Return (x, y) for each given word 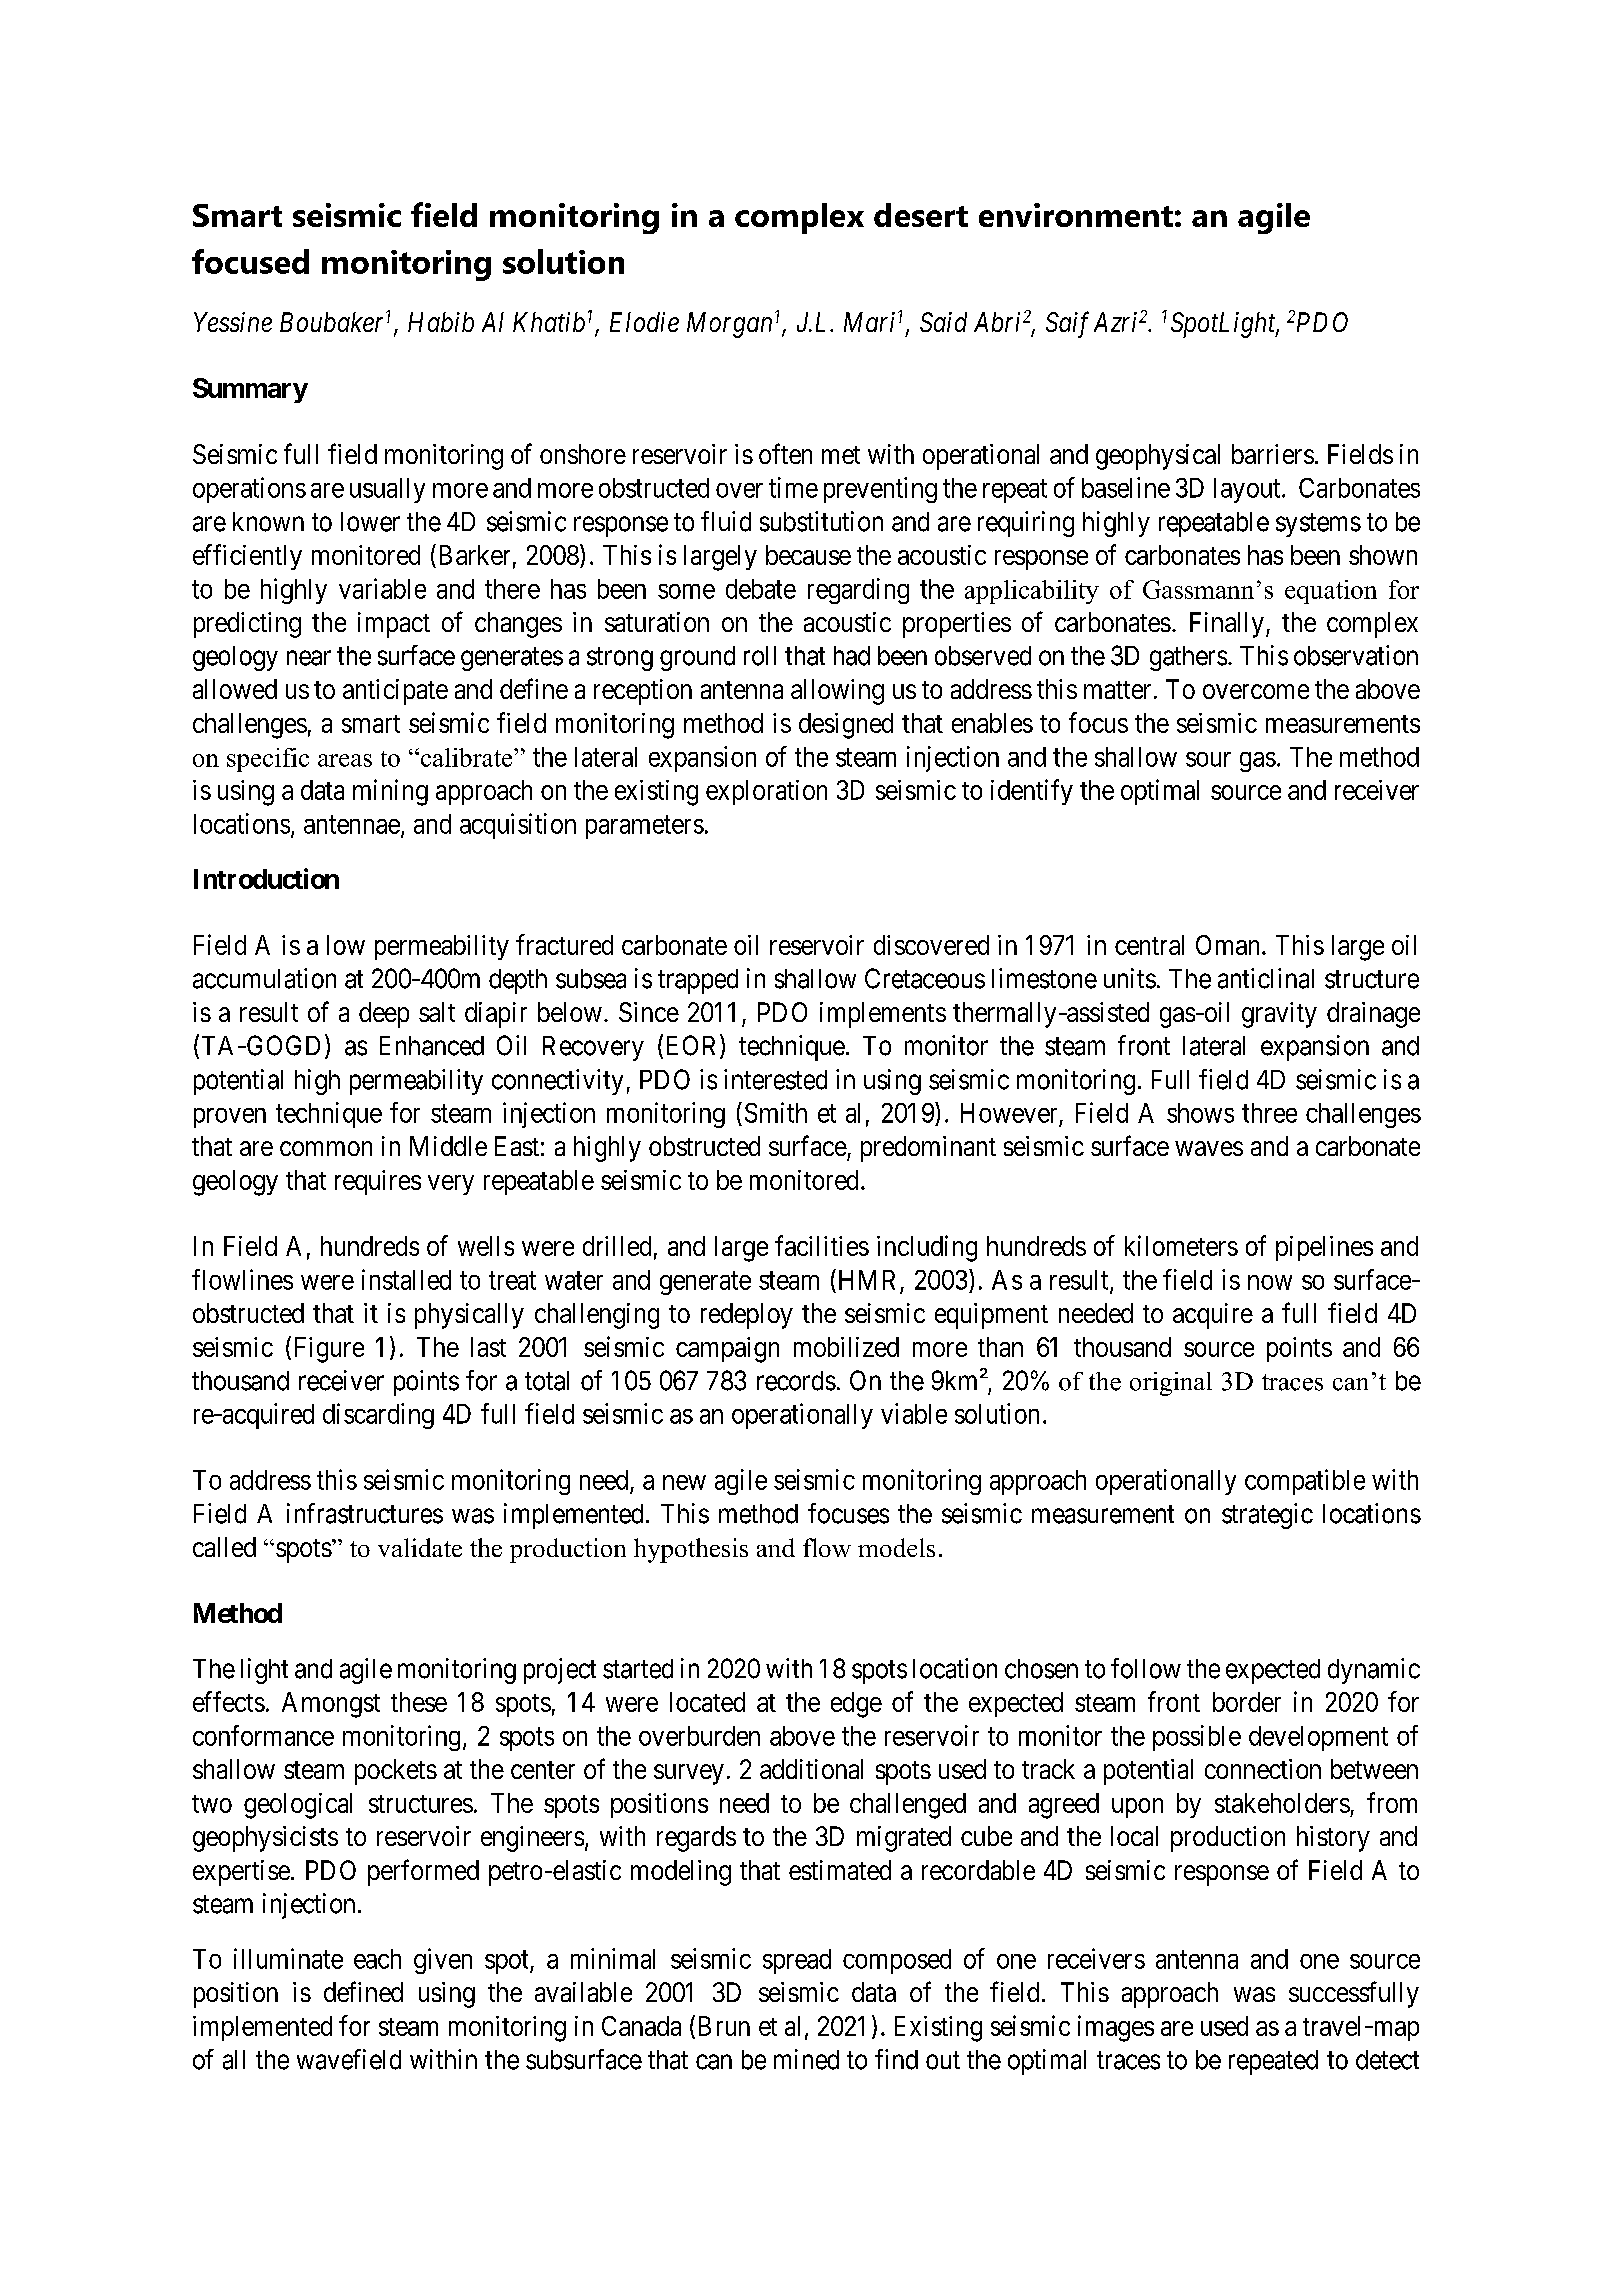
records (796, 1381)
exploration (766, 792)
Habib (441, 322)
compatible (1305, 1482)
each (377, 1959)
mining (390, 792)
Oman (1227, 945)
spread (797, 1961)
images (1116, 2028)
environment (1076, 215)
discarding (378, 1416)
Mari (869, 322)
